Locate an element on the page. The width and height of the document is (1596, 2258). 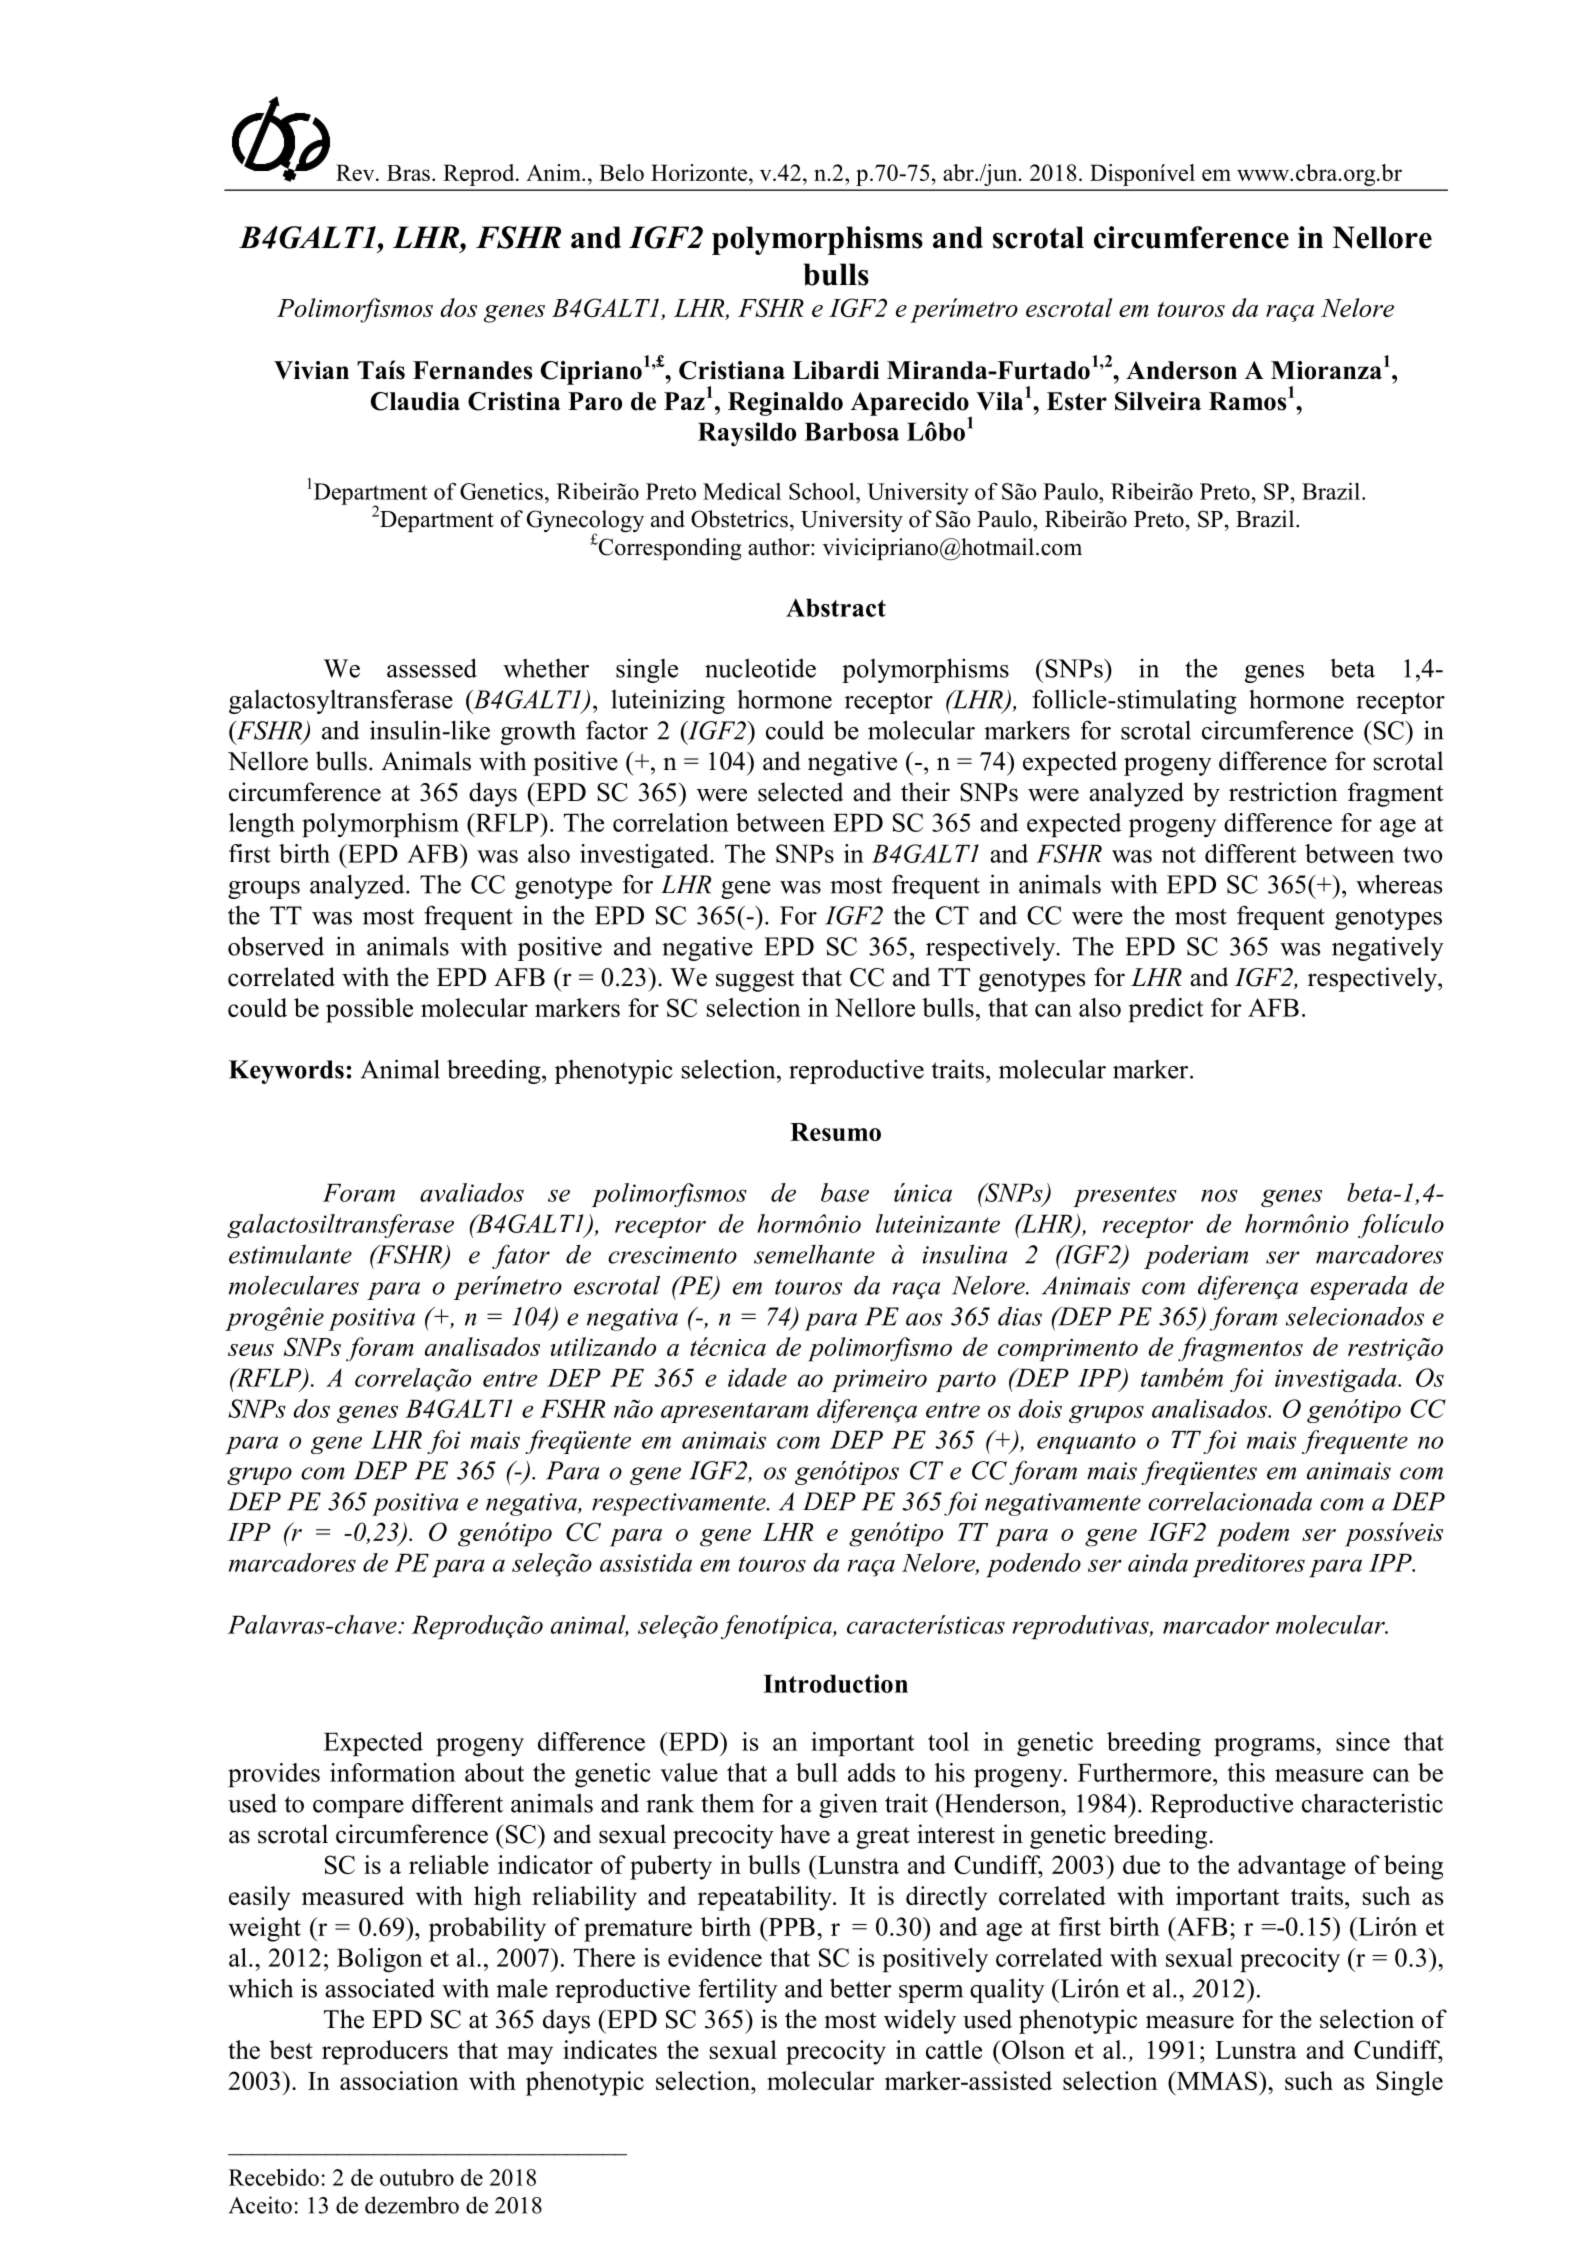
associated is located at coordinates (380, 1988).
